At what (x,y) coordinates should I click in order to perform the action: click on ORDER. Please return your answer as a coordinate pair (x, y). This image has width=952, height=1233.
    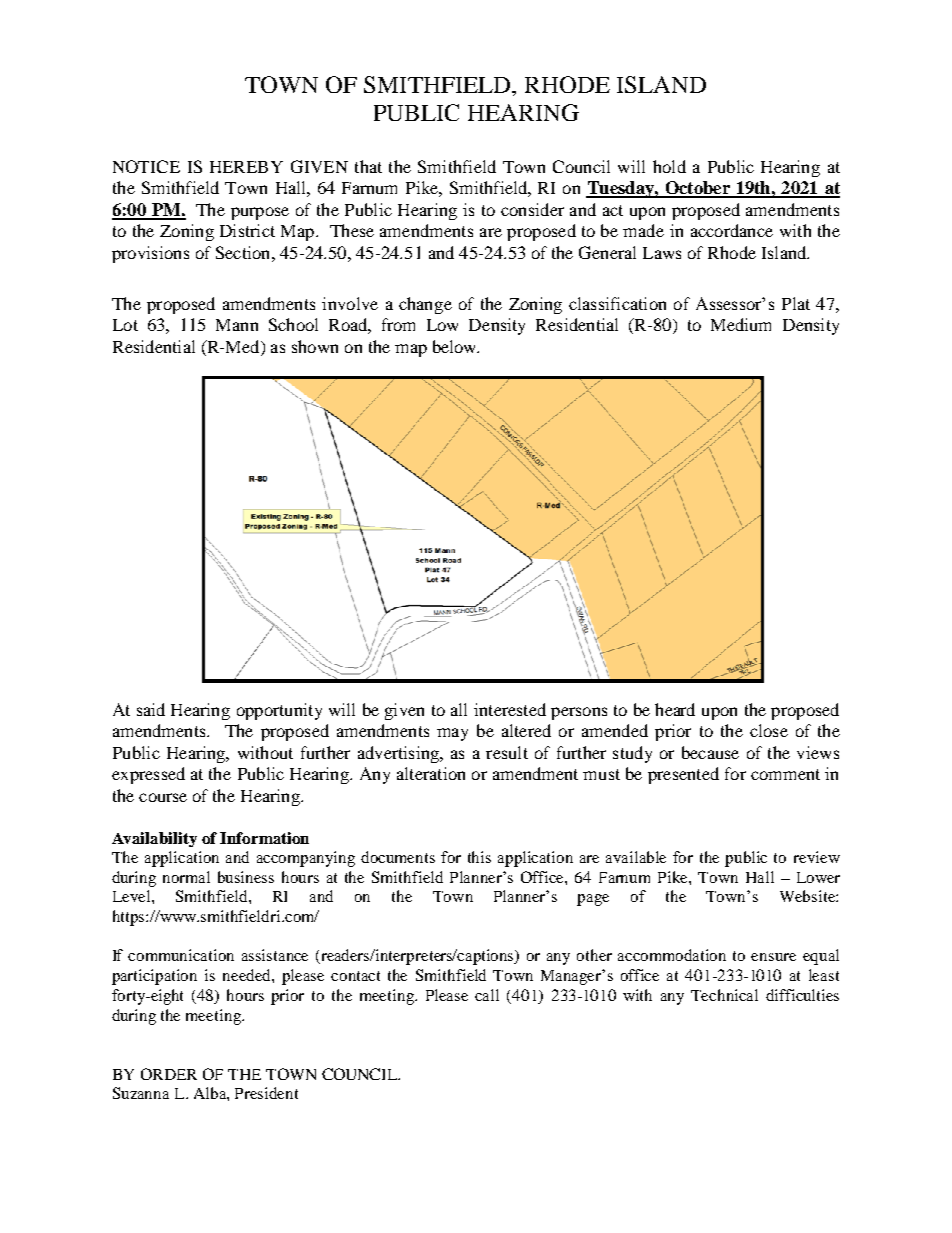
    Looking at the image, I should click on (169, 1074).
